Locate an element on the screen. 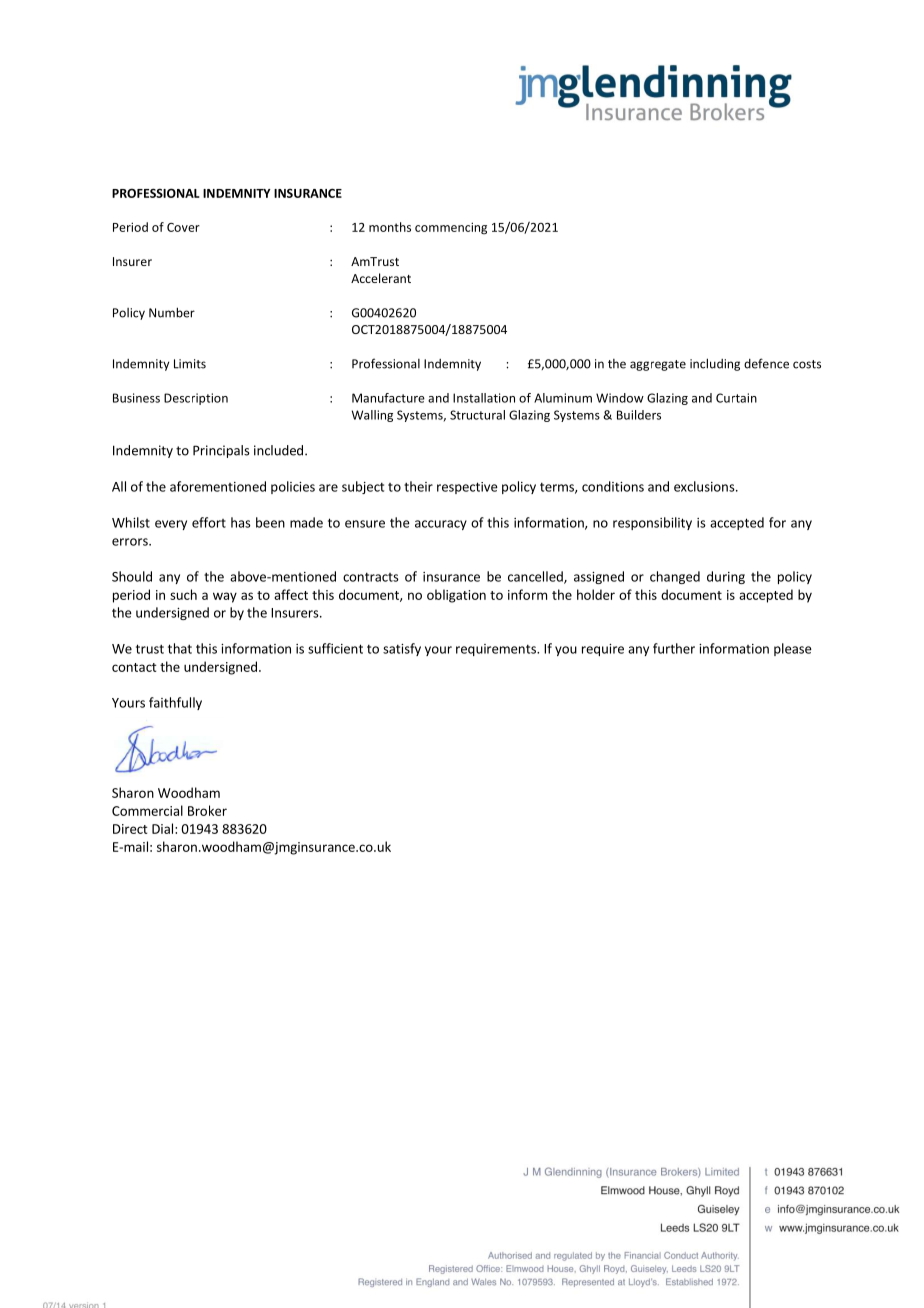  commencing is located at coordinates (451, 228).
